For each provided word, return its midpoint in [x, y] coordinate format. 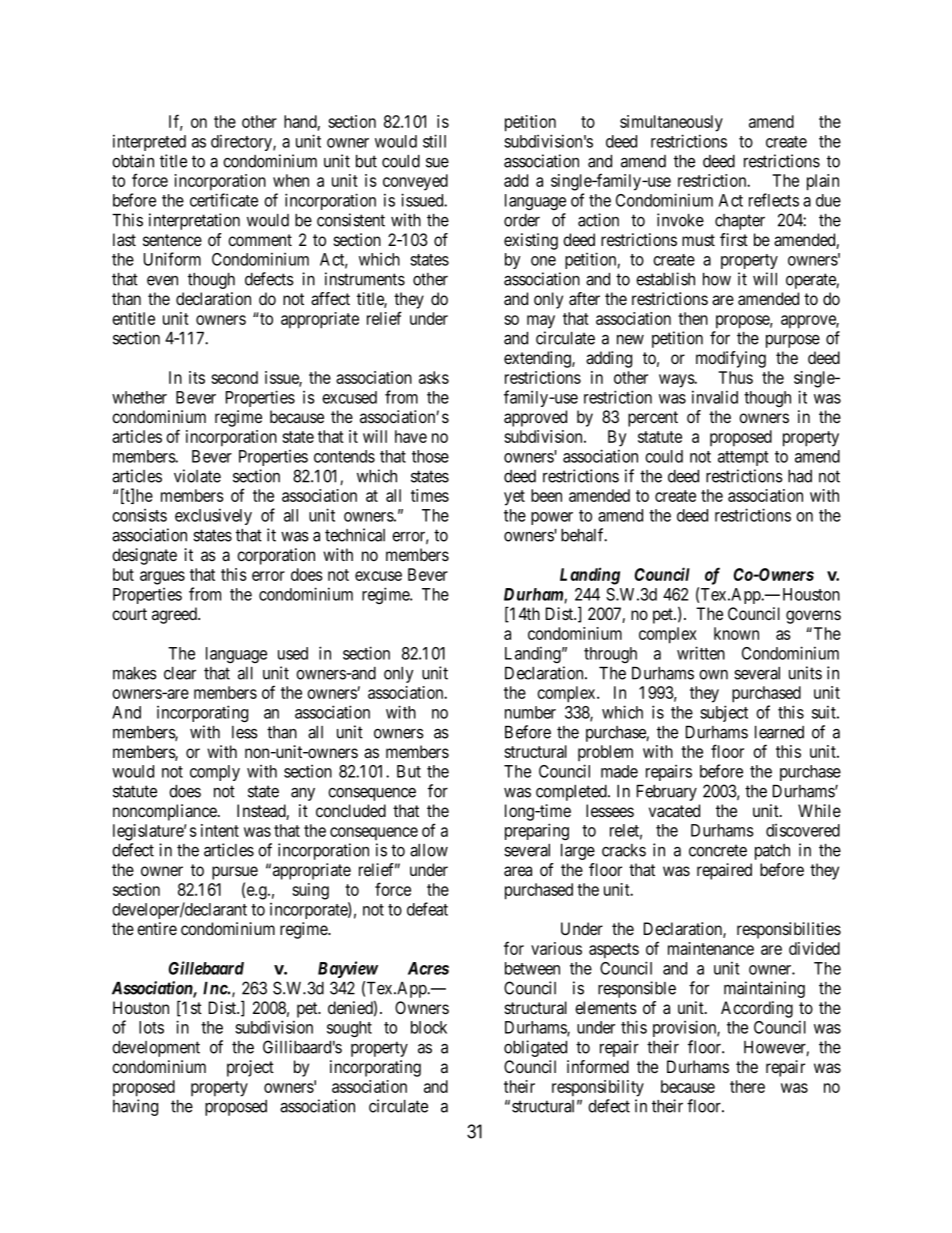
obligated [535, 1048]
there [747, 1086]
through [610, 655]
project [250, 1068]
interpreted [149, 142]
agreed [175, 615]
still [434, 141]
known [736, 633]
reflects [774, 200]
